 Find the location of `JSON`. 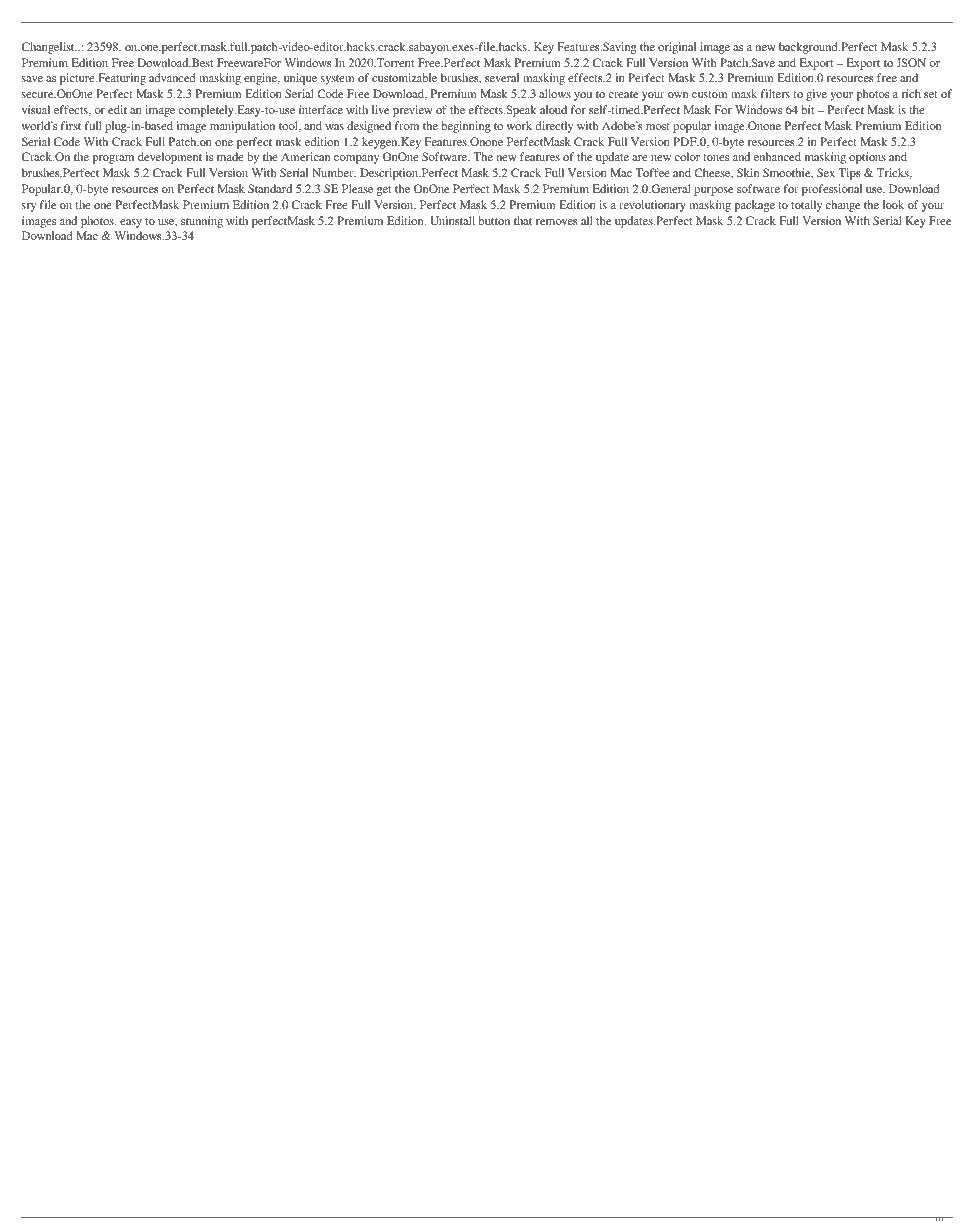

JSON is located at coordinates (911, 62).
